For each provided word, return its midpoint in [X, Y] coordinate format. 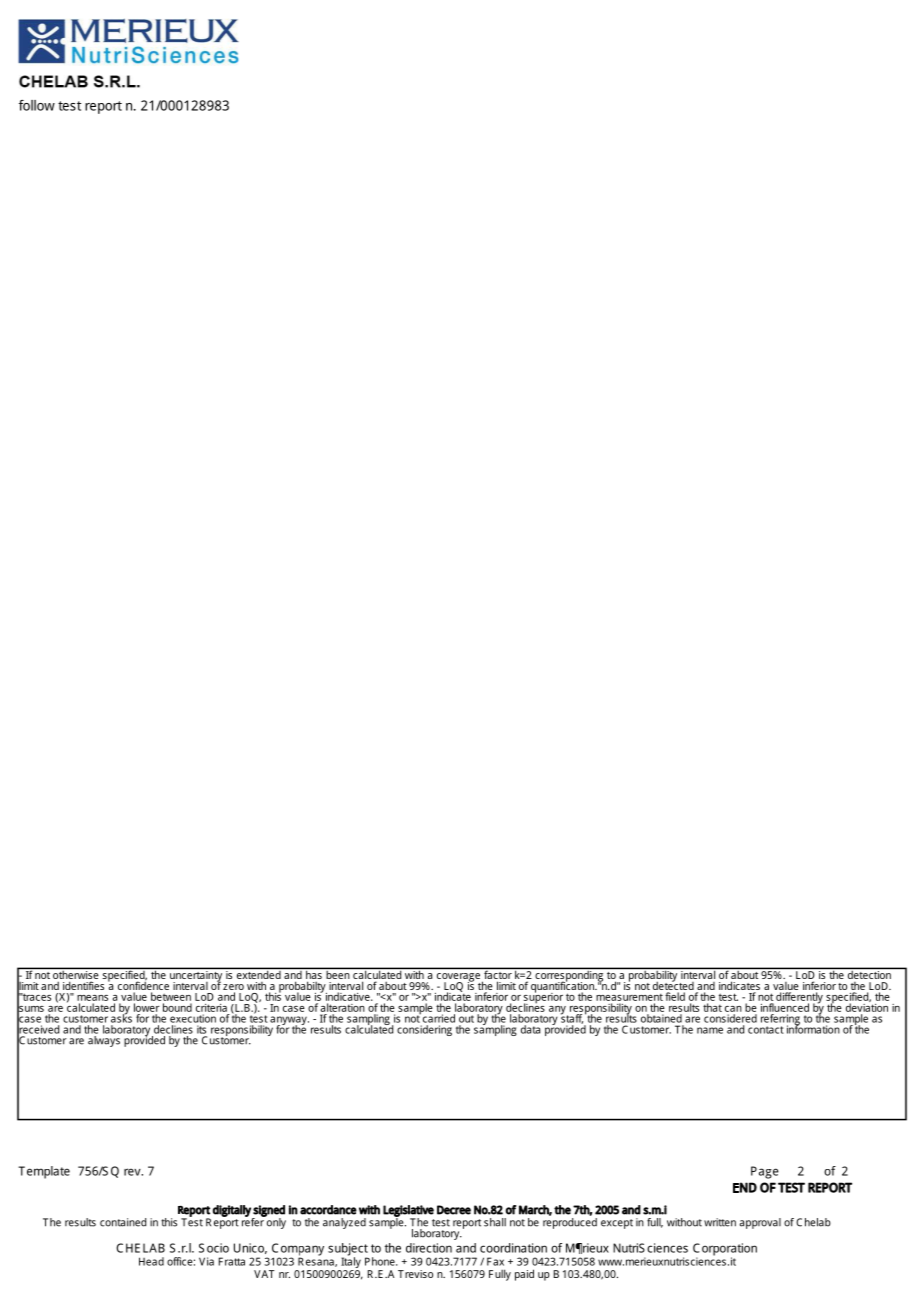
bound [177, 1007]
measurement [629, 997]
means [92, 998]
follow [37, 105]
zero [233, 987]
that [712, 1007]
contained [123, 1222]
